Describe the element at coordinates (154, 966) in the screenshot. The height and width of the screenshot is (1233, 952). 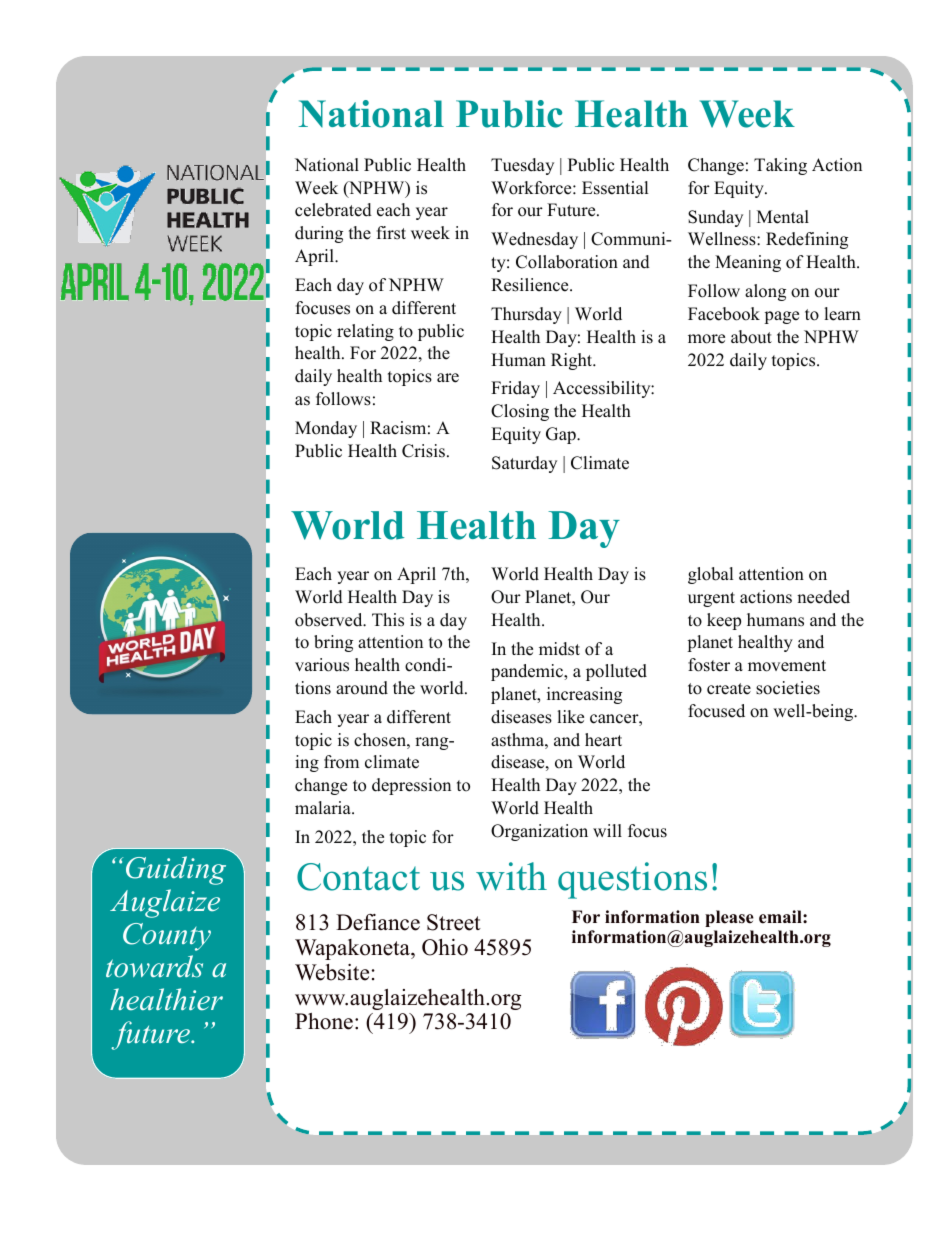
I see `towards` at that location.
